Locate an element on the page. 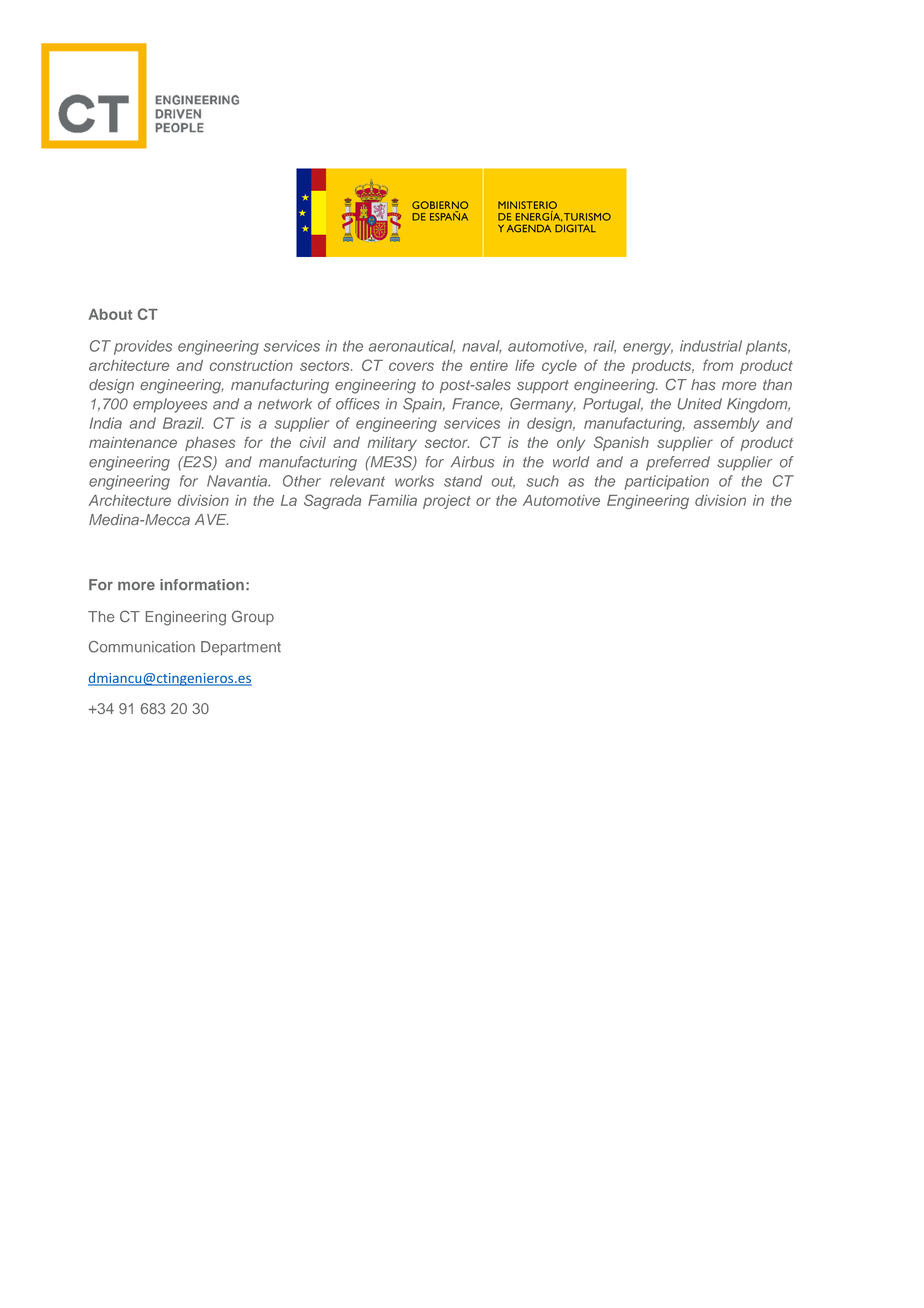  participation is located at coordinates (666, 482).
